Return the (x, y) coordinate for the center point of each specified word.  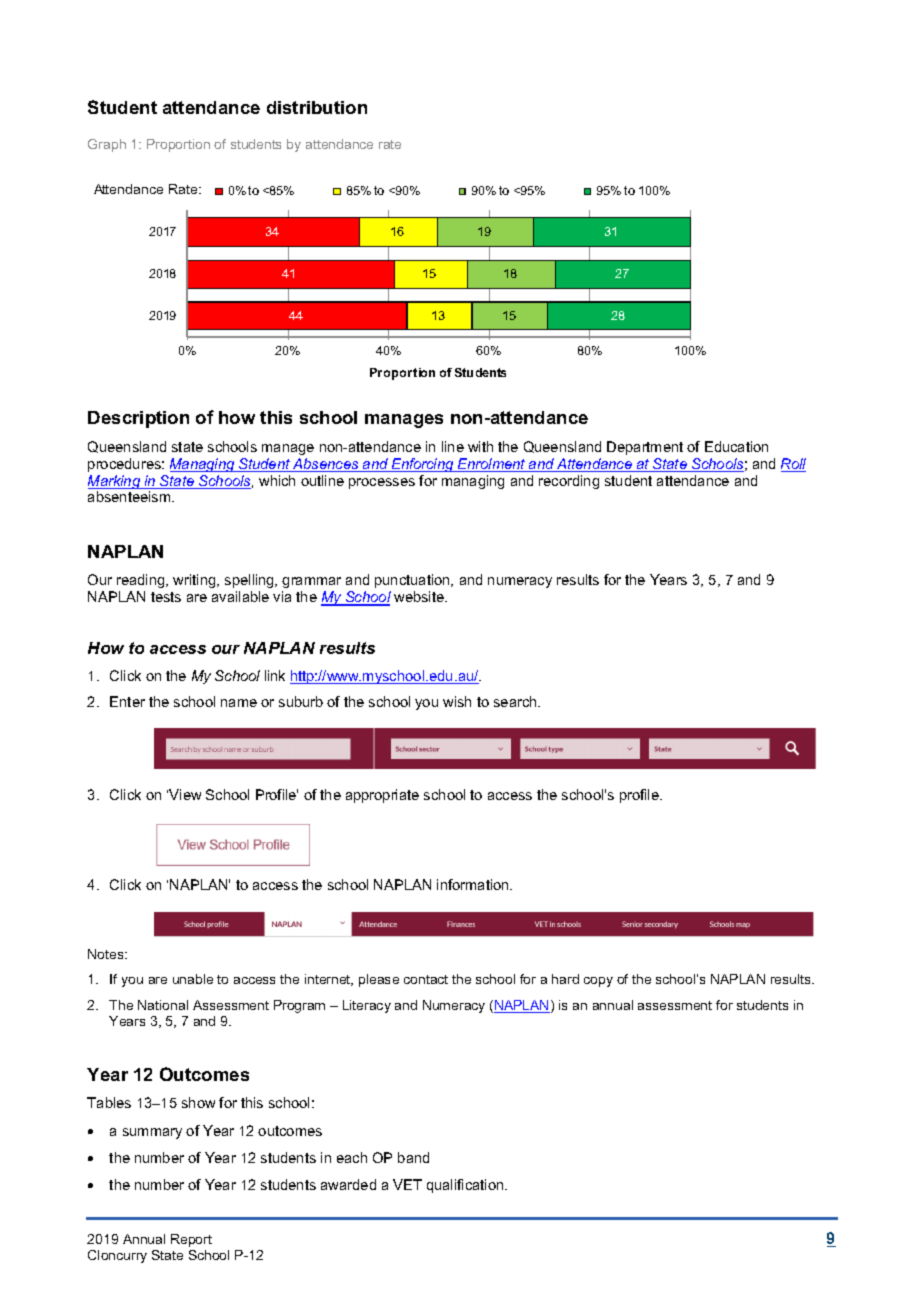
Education (736, 446)
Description (138, 419)
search (516, 701)
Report (191, 1240)
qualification (466, 1186)
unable (193, 979)
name (239, 703)
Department (645, 448)
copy (598, 982)
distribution (317, 107)
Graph (107, 145)
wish (457, 701)
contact (426, 979)
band (413, 1157)
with (480, 446)
